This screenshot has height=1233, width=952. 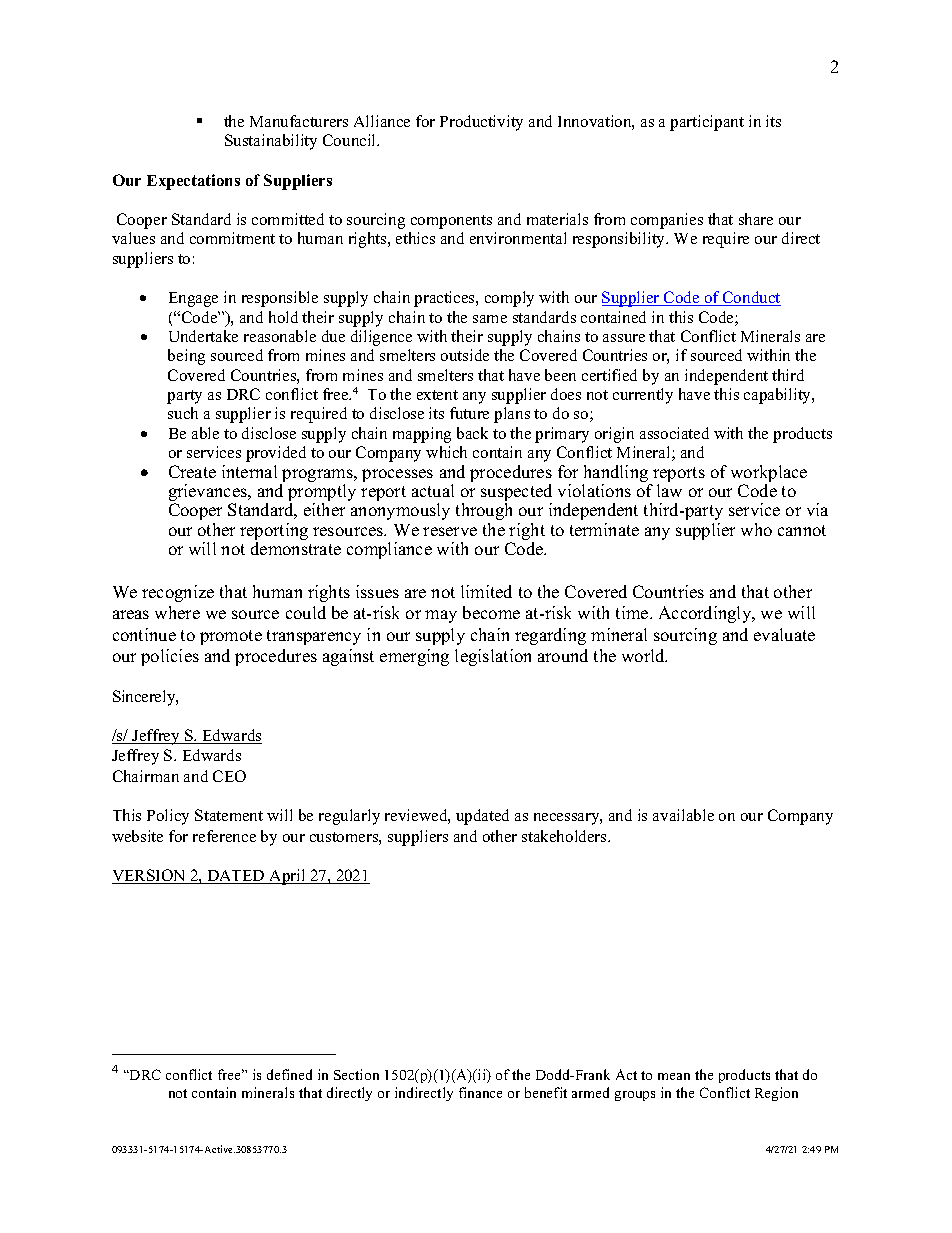 I want to click on who, so click(x=756, y=529).
